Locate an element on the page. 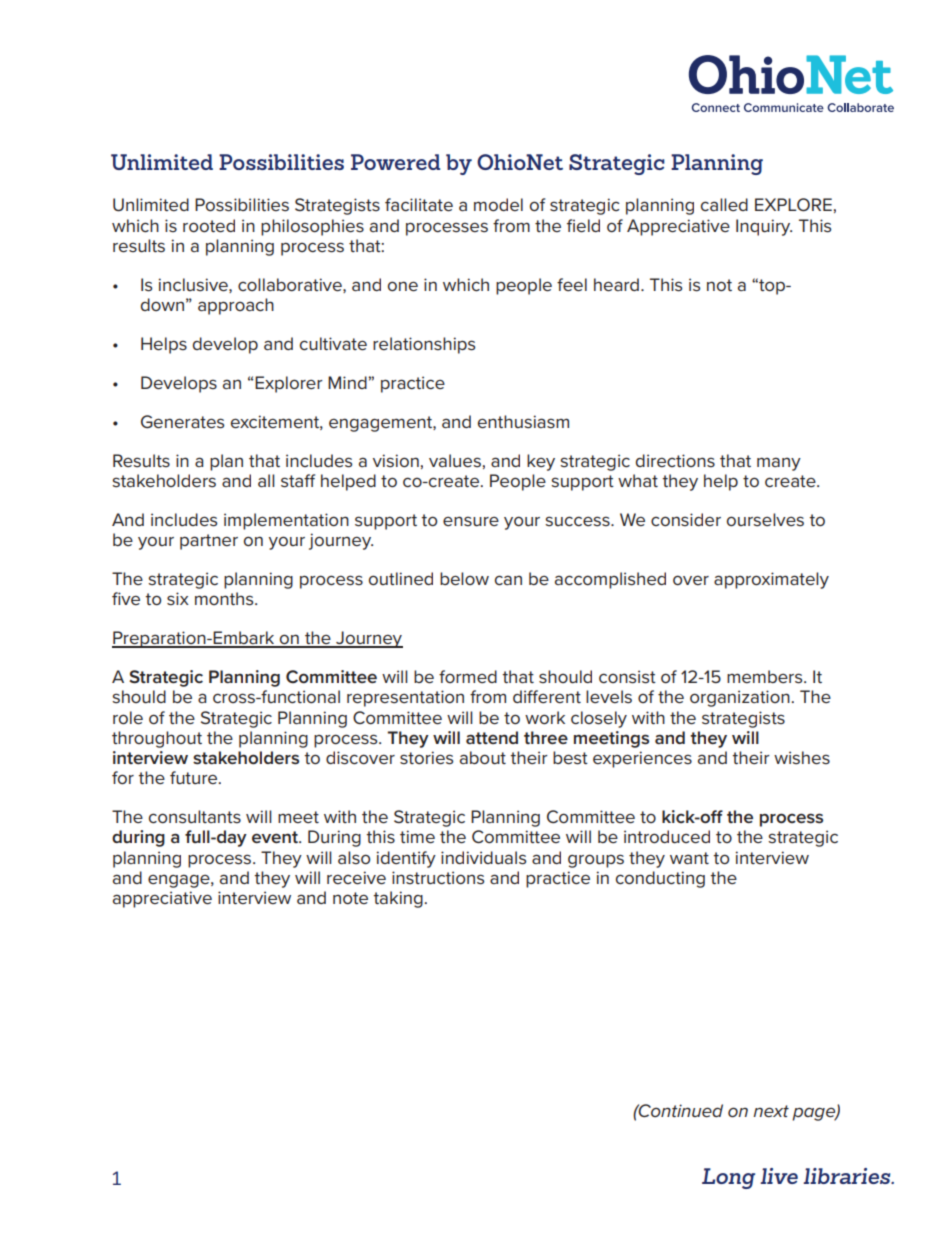 The height and width of the document is (1233, 952). Generates is located at coordinates (182, 422).
